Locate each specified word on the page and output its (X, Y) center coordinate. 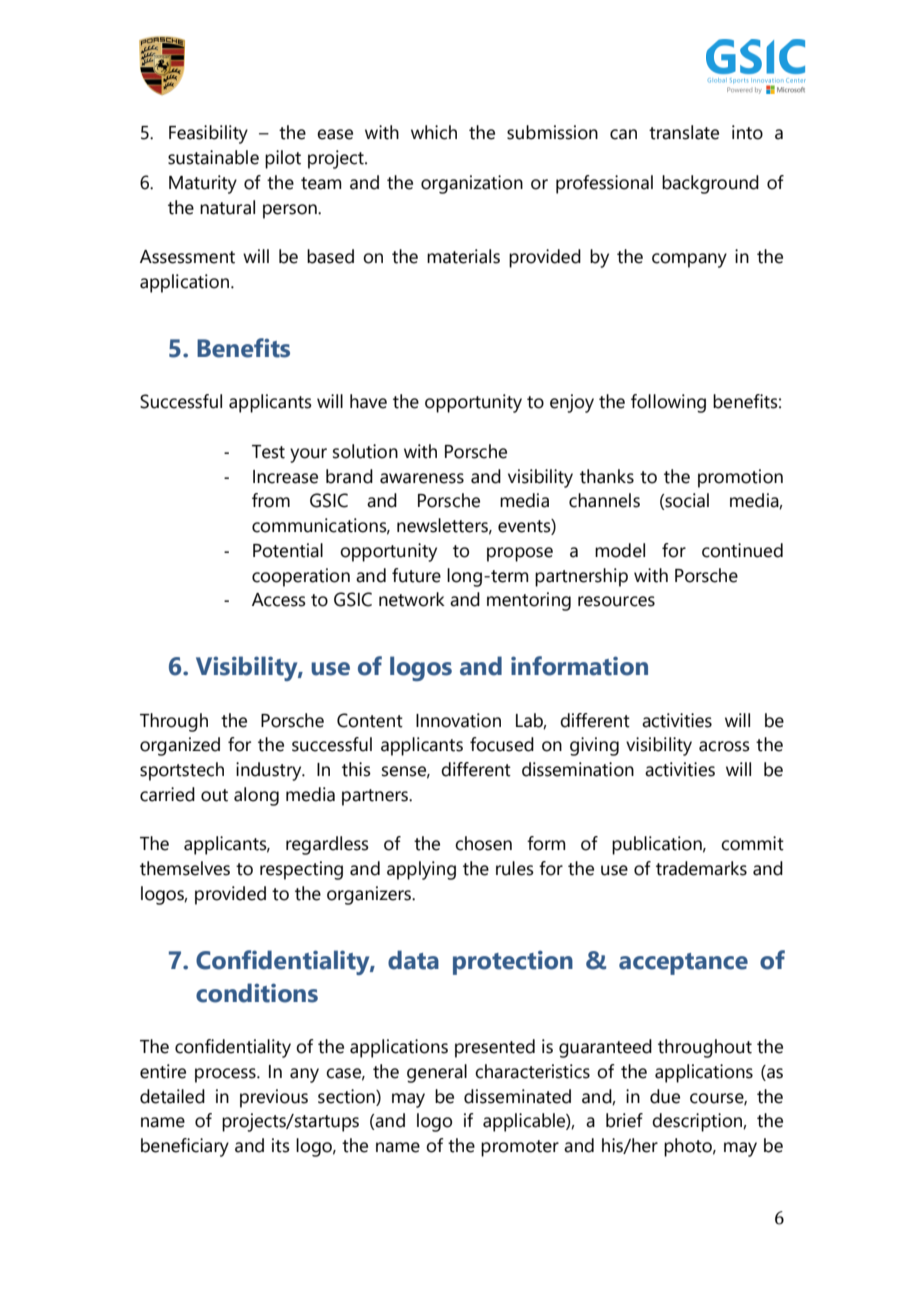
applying (421, 870)
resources (616, 601)
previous (274, 1098)
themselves (185, 868)
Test (268, 452)
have (368, 401)
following (668, 403)
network (412, 599)
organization (472, 184)
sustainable (213, 157)
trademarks (701, 868)
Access (279, 600)
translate (684, 132)
